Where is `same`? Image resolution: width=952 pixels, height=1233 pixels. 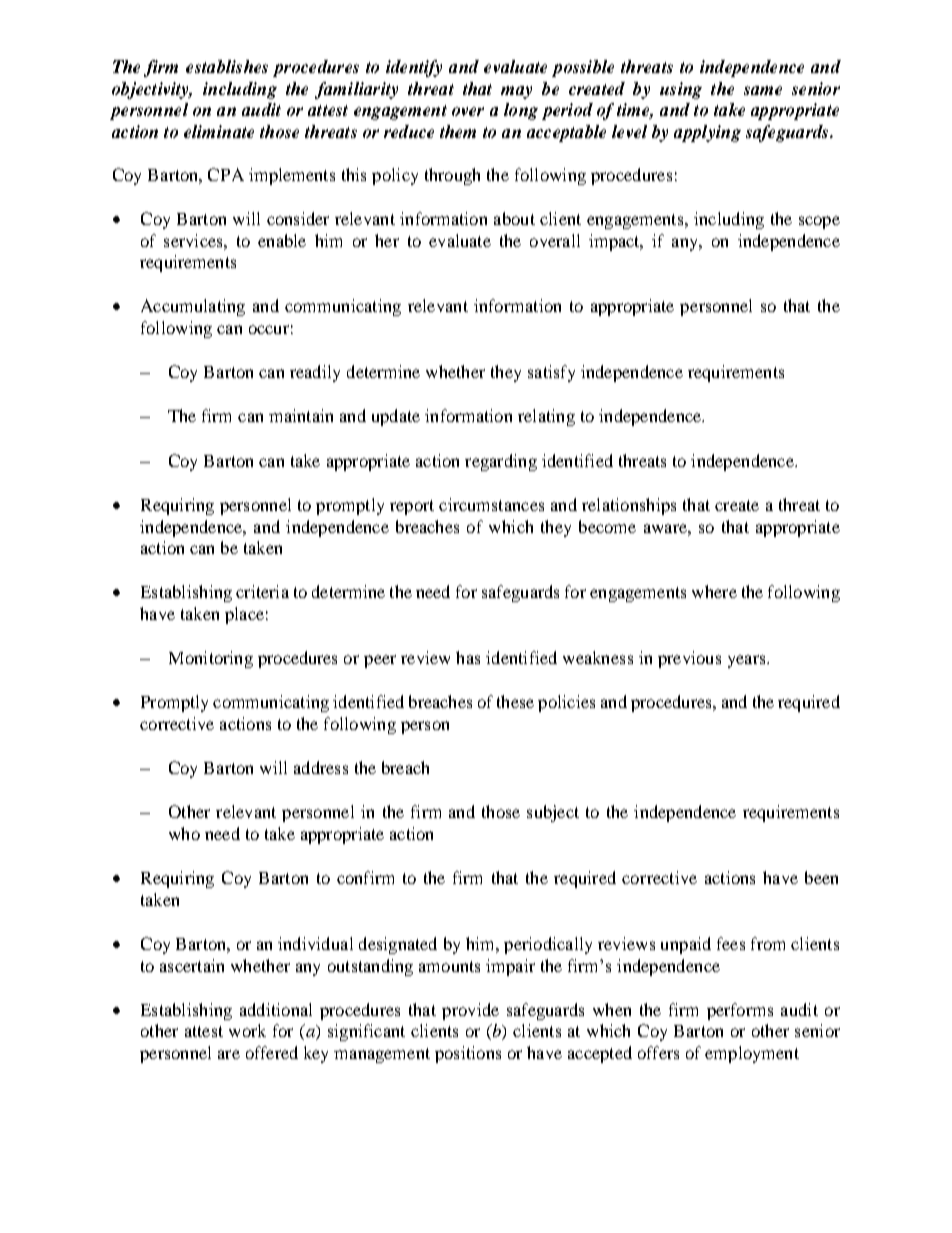
same is located at coordinates (763, 90).
